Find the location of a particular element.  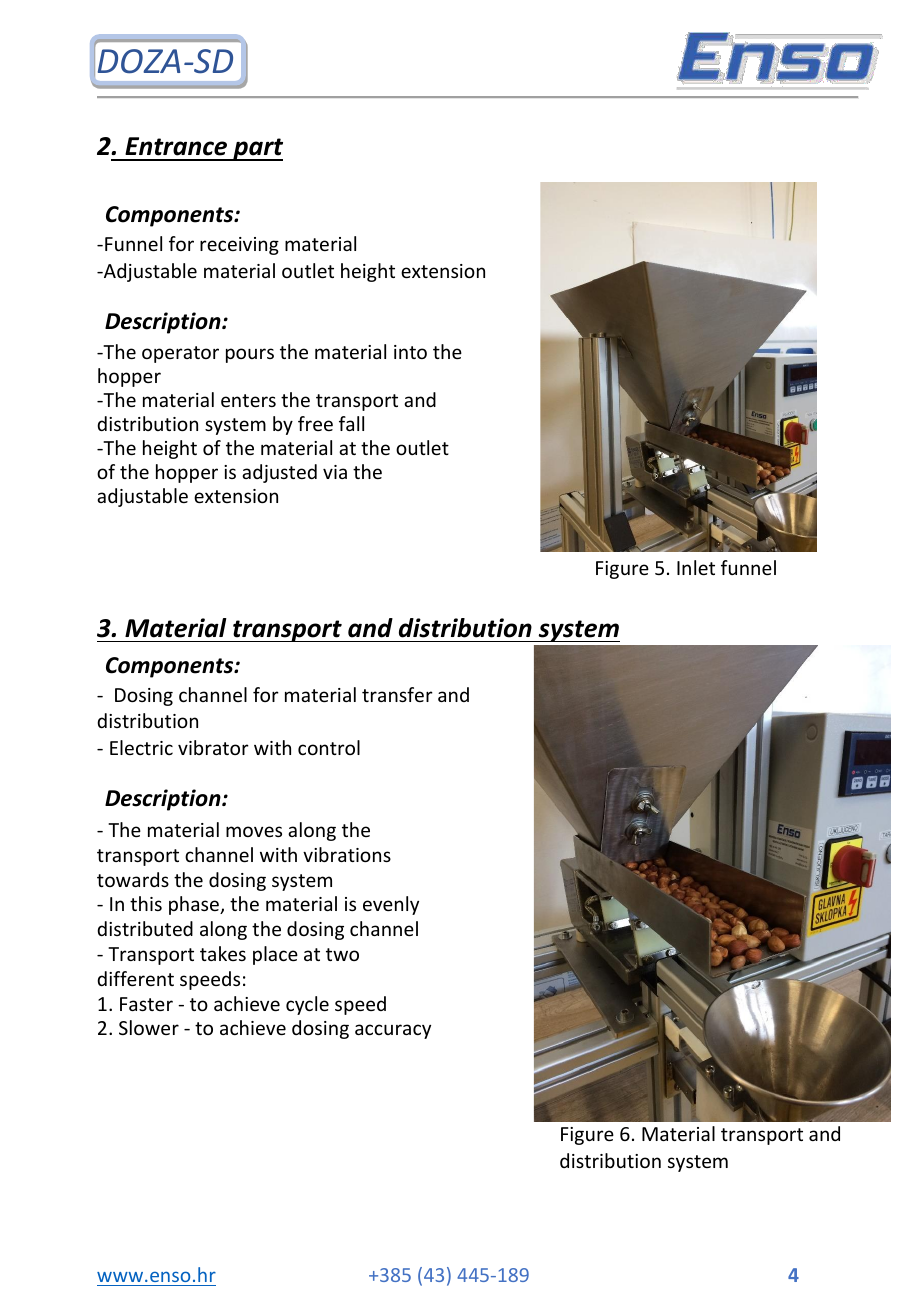

Faster is located at coordinates (146, 1004).
